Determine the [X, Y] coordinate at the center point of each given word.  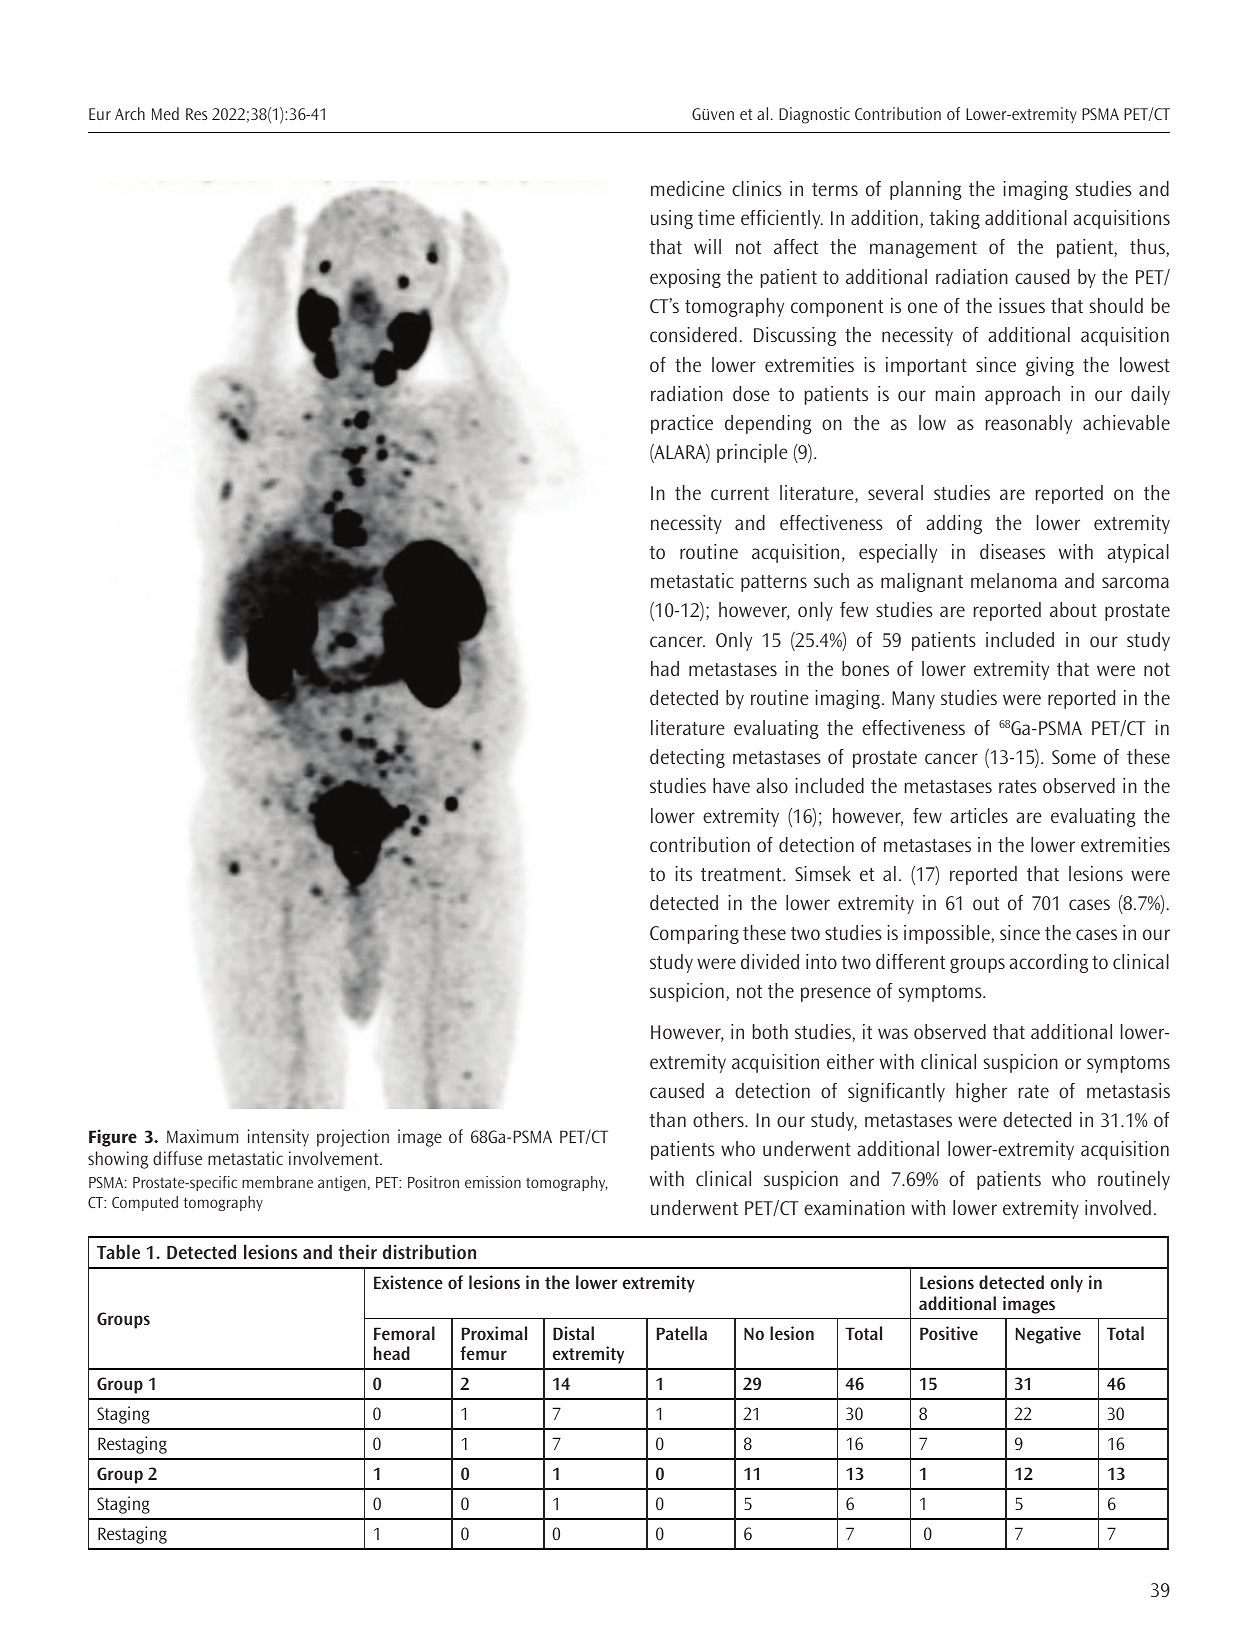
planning [926, 190]
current [740, 493]
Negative [1048, 1335]
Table [118, 1251]
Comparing [694, 934]
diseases [1012, 551]
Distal [573, 1333]
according [1048, 963]
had [665, 668]
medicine [688, 188]
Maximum [202, 1136]
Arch [130, 113]
